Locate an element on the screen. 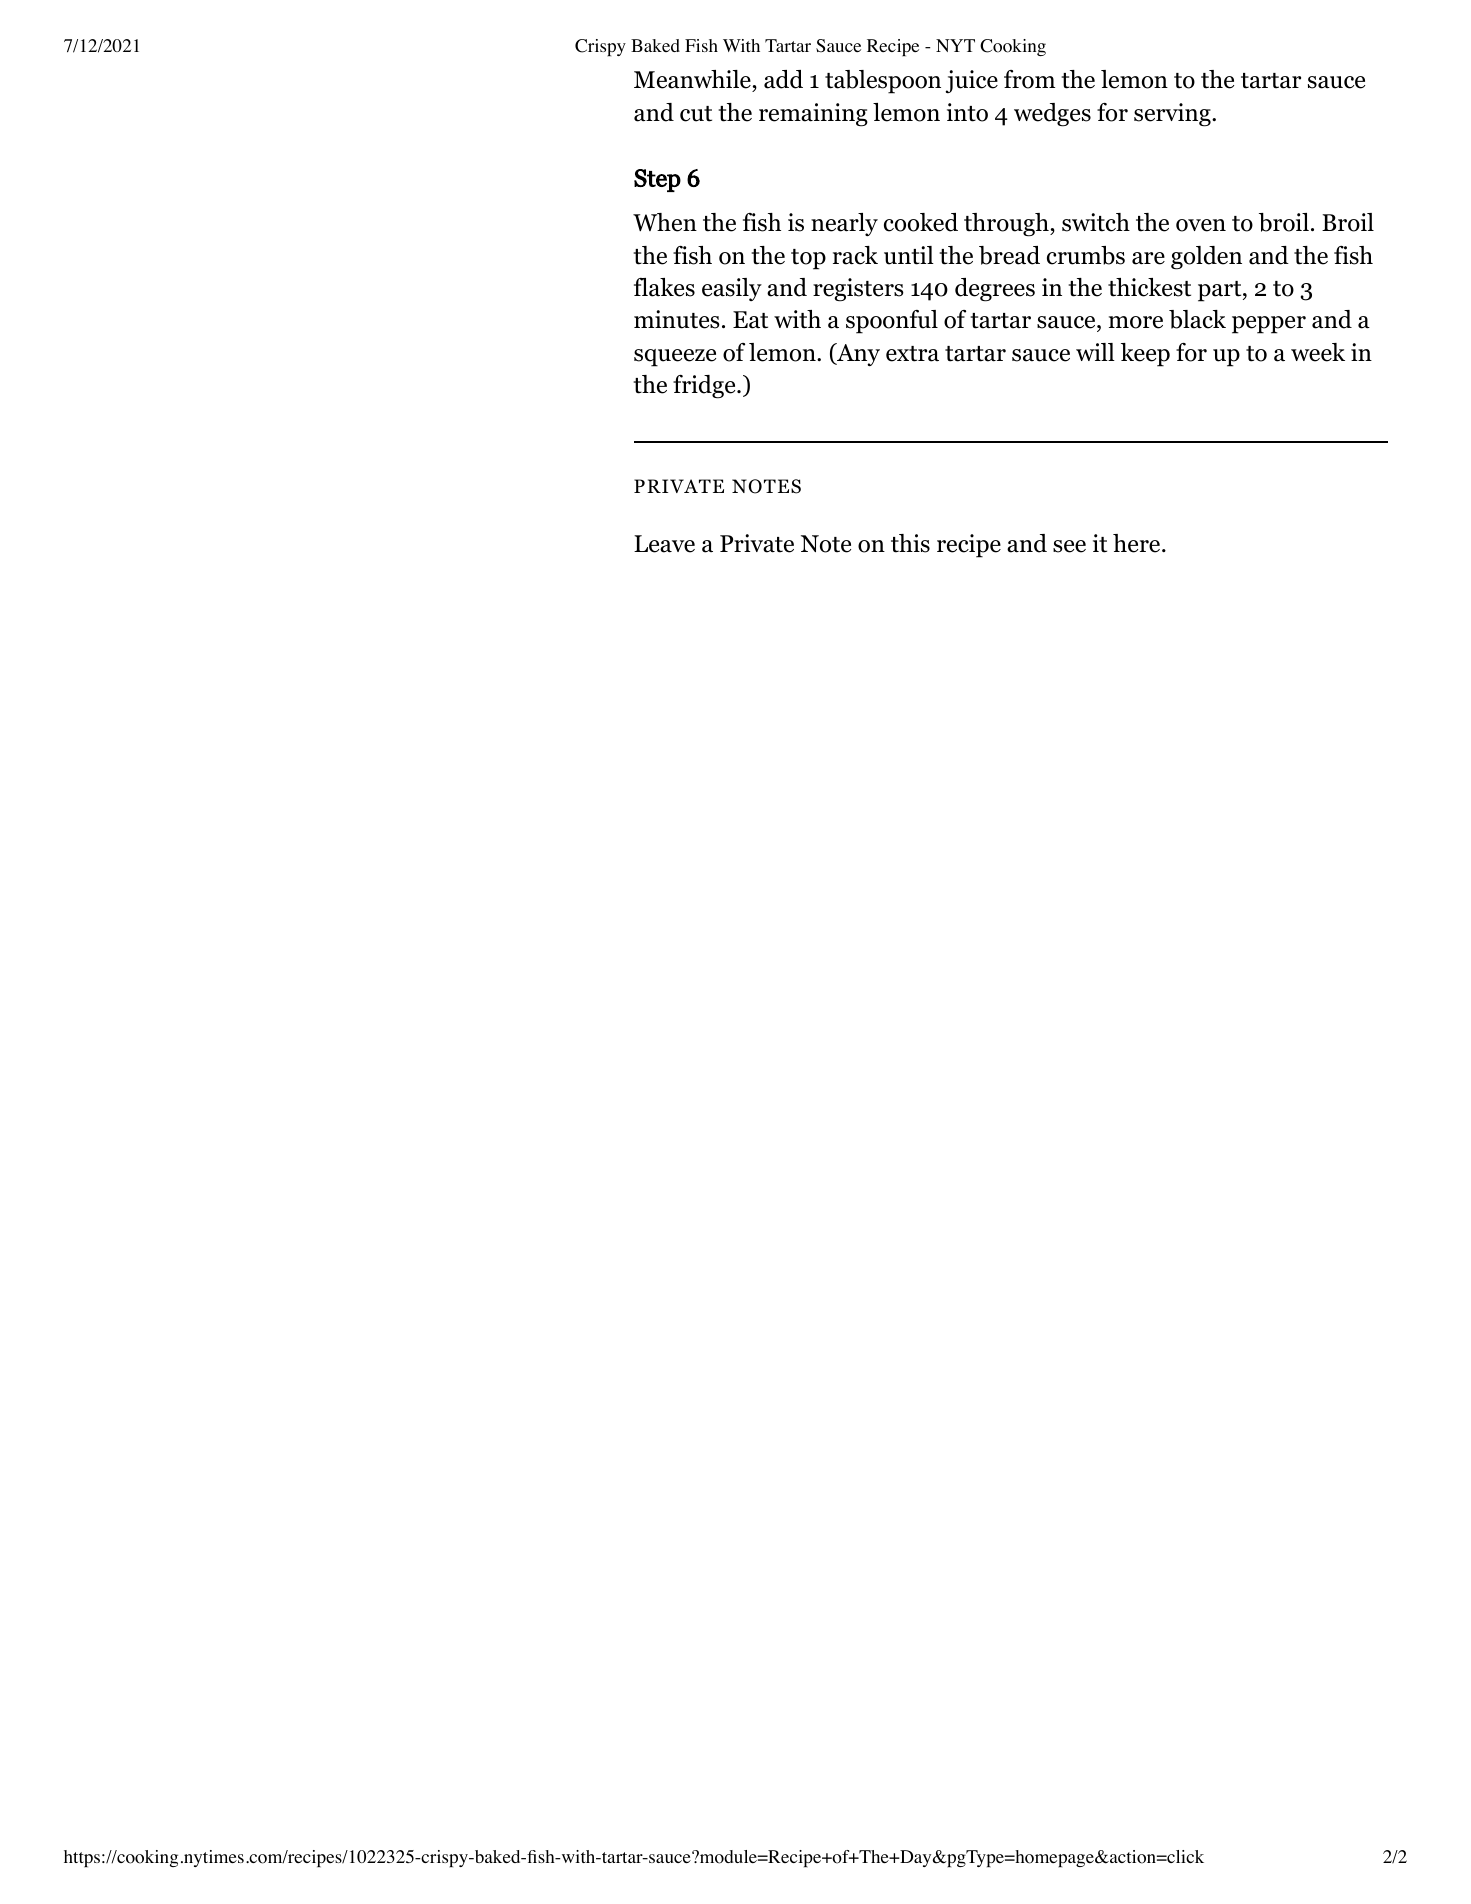 The height and width of the screenshot is (1904, 1471). Meanwhile is located at coordinates (693, 81).
